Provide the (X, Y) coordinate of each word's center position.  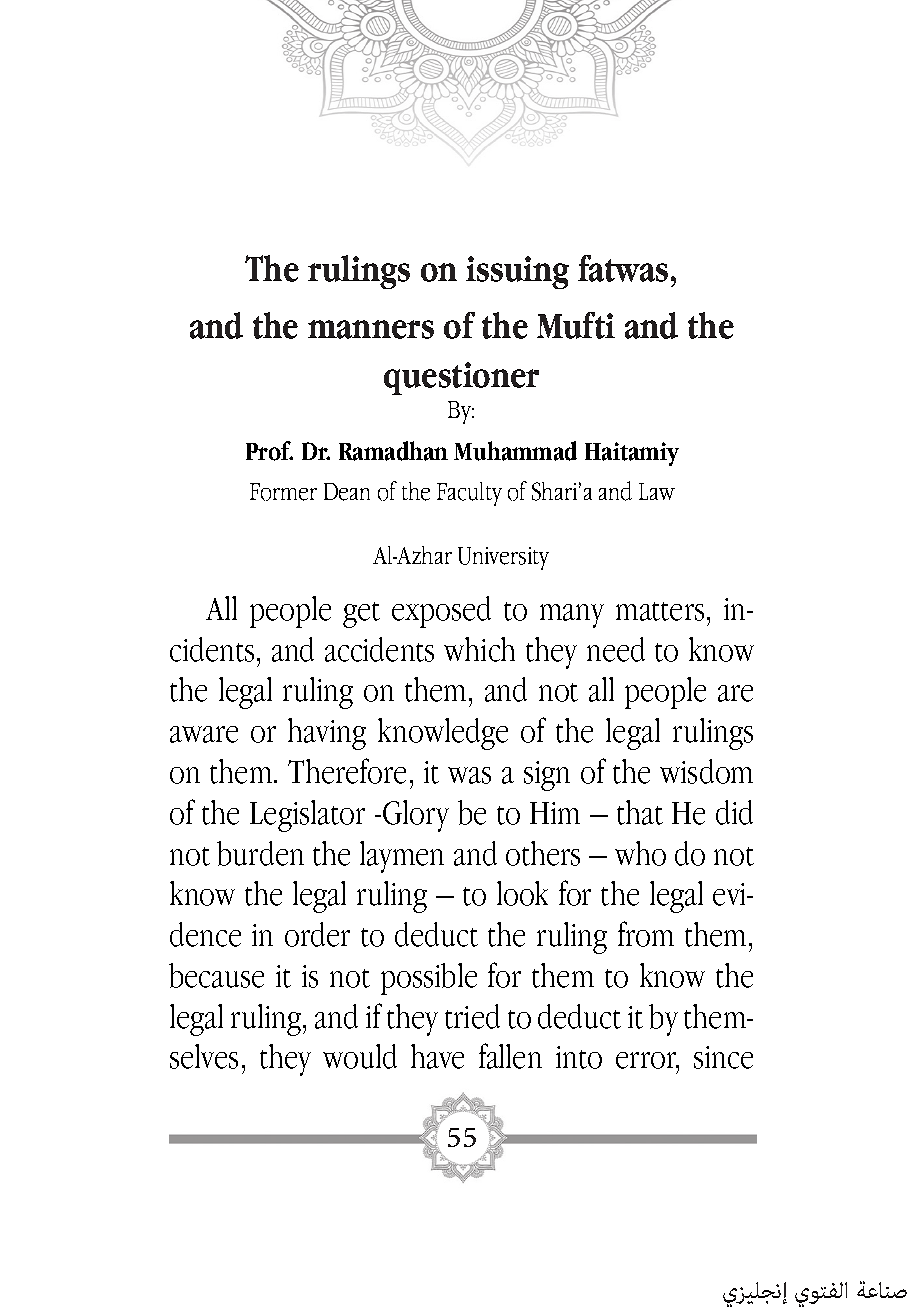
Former (283, 492)
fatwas (623, 268)
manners (371, 329)
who (640, 853)
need (616, 649)
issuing (517, 272)
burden (260, 853)
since (723, 1057)
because (216, 975)
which (479, 649)
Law (657, 491)
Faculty (469, 494)
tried (472, 1016)
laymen (402, 857)
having (327, 734)
